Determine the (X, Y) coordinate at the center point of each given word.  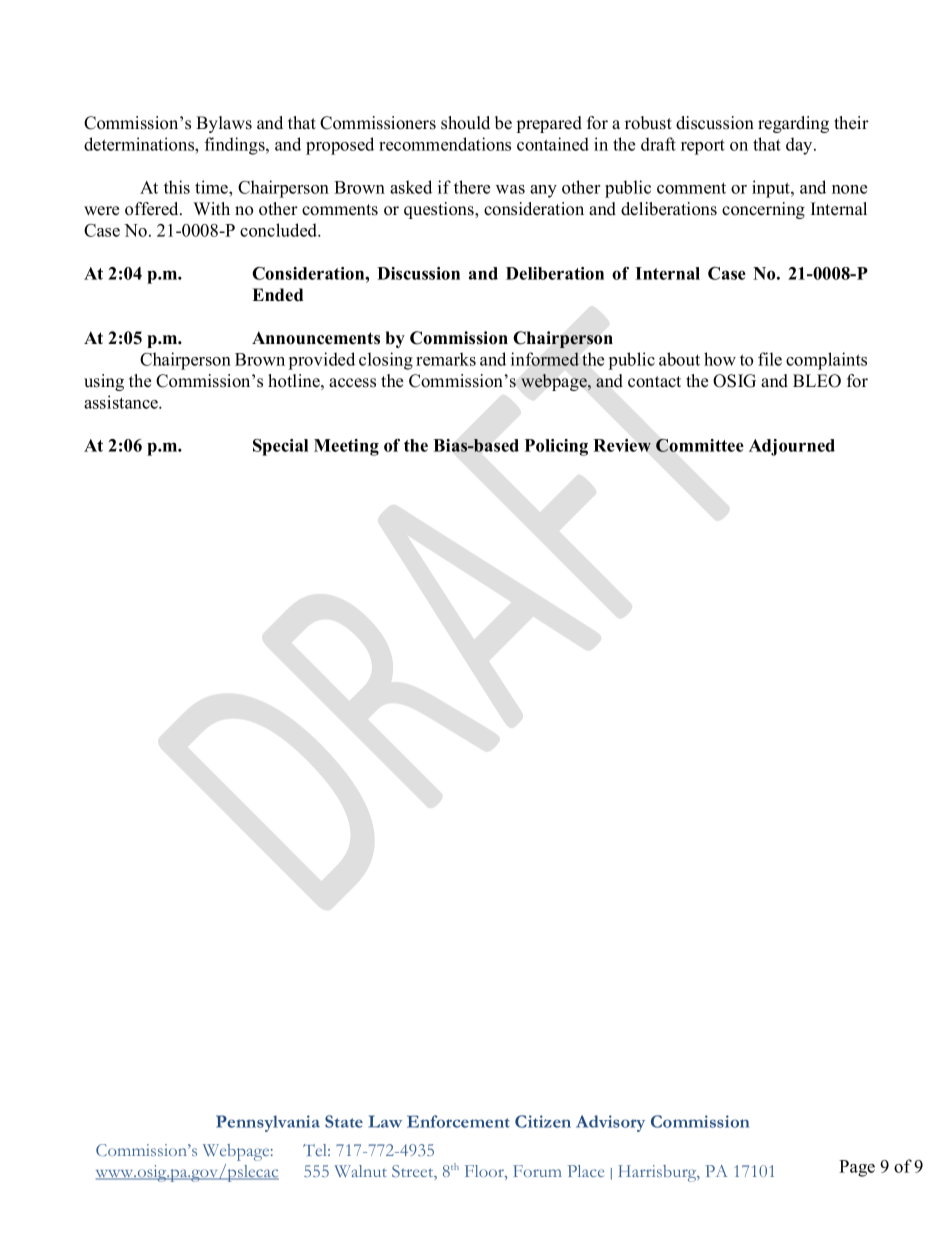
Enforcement (458, 1121)
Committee (700, 445)
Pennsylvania (268, 1123)
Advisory (610, 1123)
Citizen (543, 1121)
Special (280, 447)
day (800, 146)
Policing (556, 447)
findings (236, 146)
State (344, 1121)
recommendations (445, 144)
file (770, 359)
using (104, 382)
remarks (446, 359)
